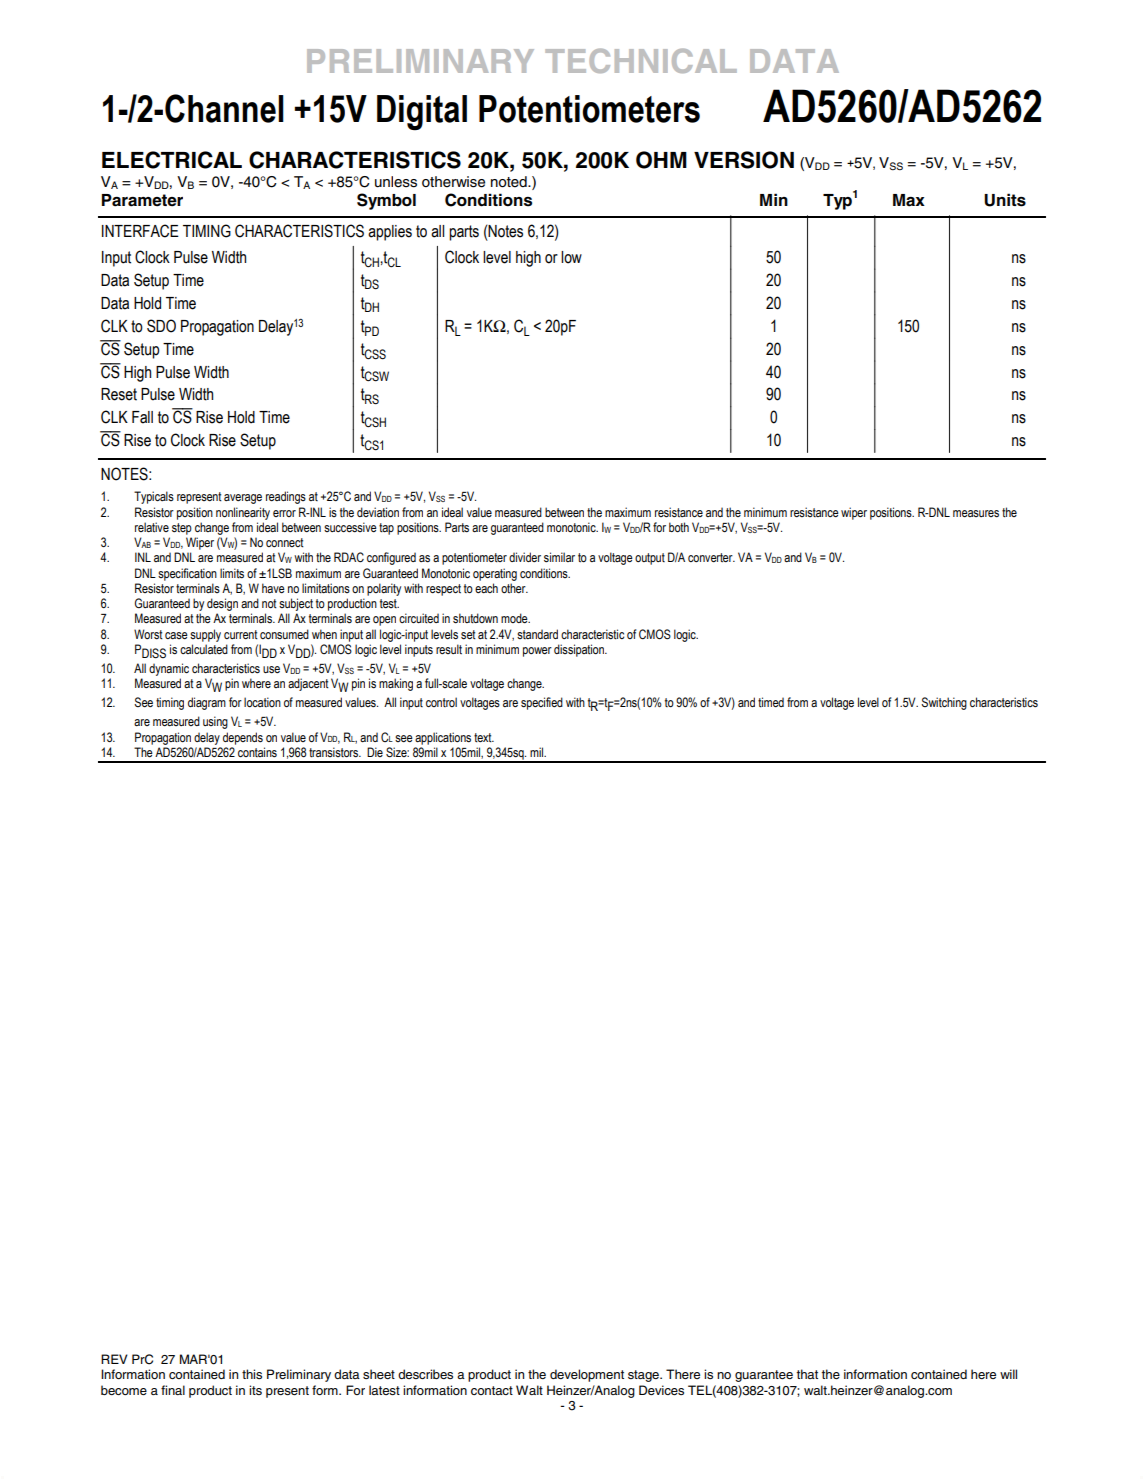  What do you see at coordinates (1008, 1374) in the image?
I see `will` at bounding box center [1008, 1374].
